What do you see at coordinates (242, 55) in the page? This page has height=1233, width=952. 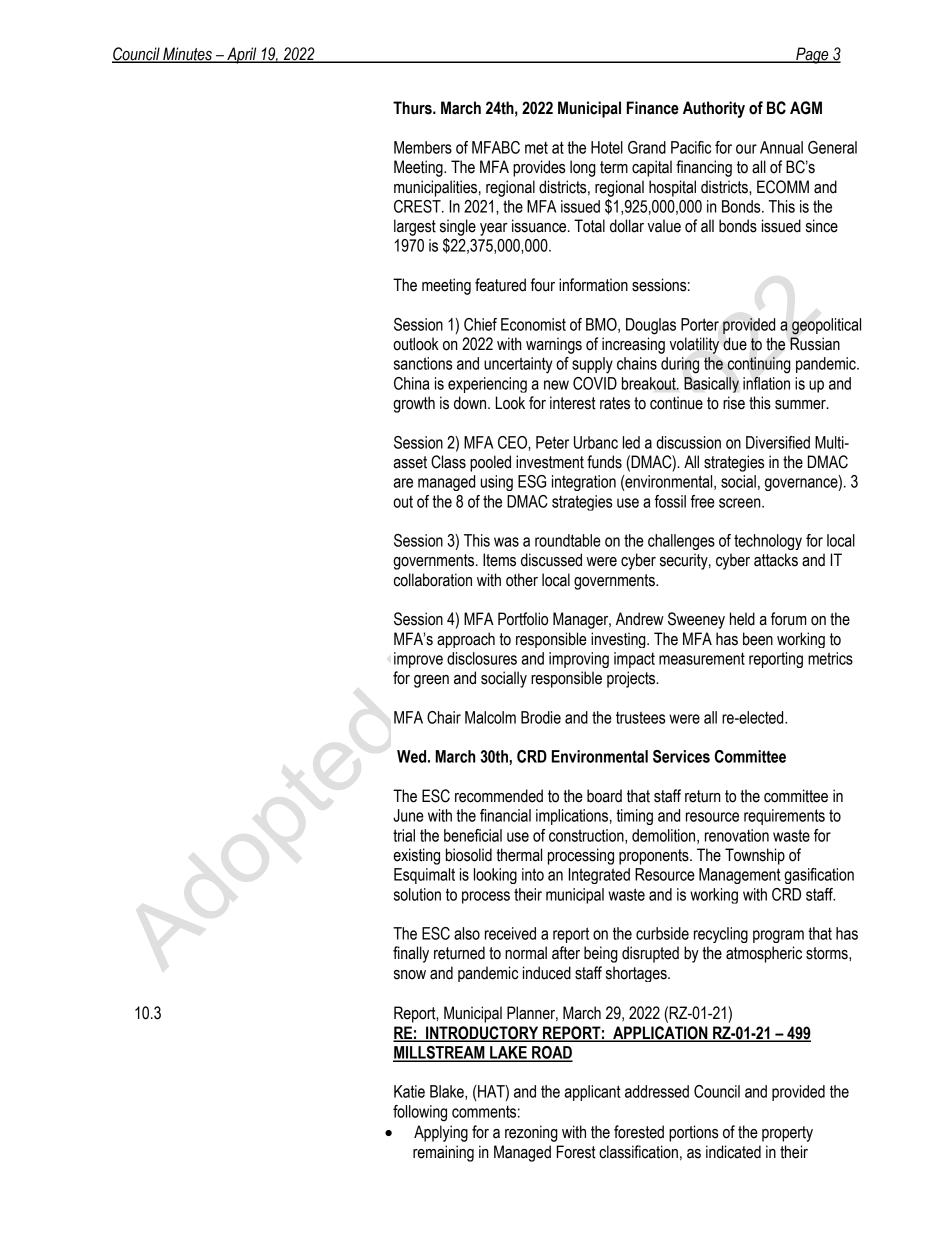 I see `April` at bounding box center [242, 55].
